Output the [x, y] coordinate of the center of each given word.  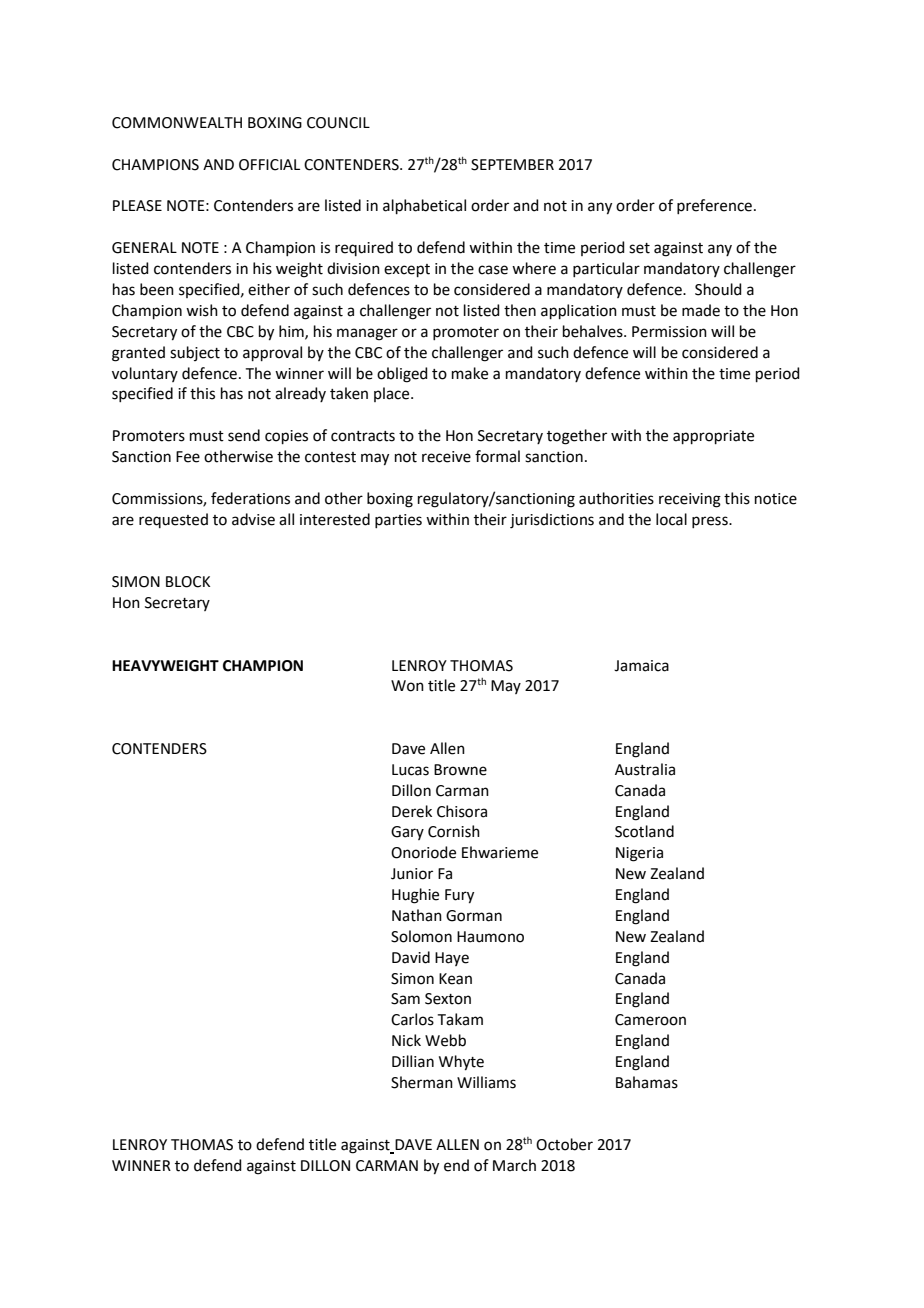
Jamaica [641, 666]
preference [714, 206]
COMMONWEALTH [177, 123]
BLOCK [188, 582]
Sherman [422, 1082]
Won [407, 686]
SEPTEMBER [512, 165]
